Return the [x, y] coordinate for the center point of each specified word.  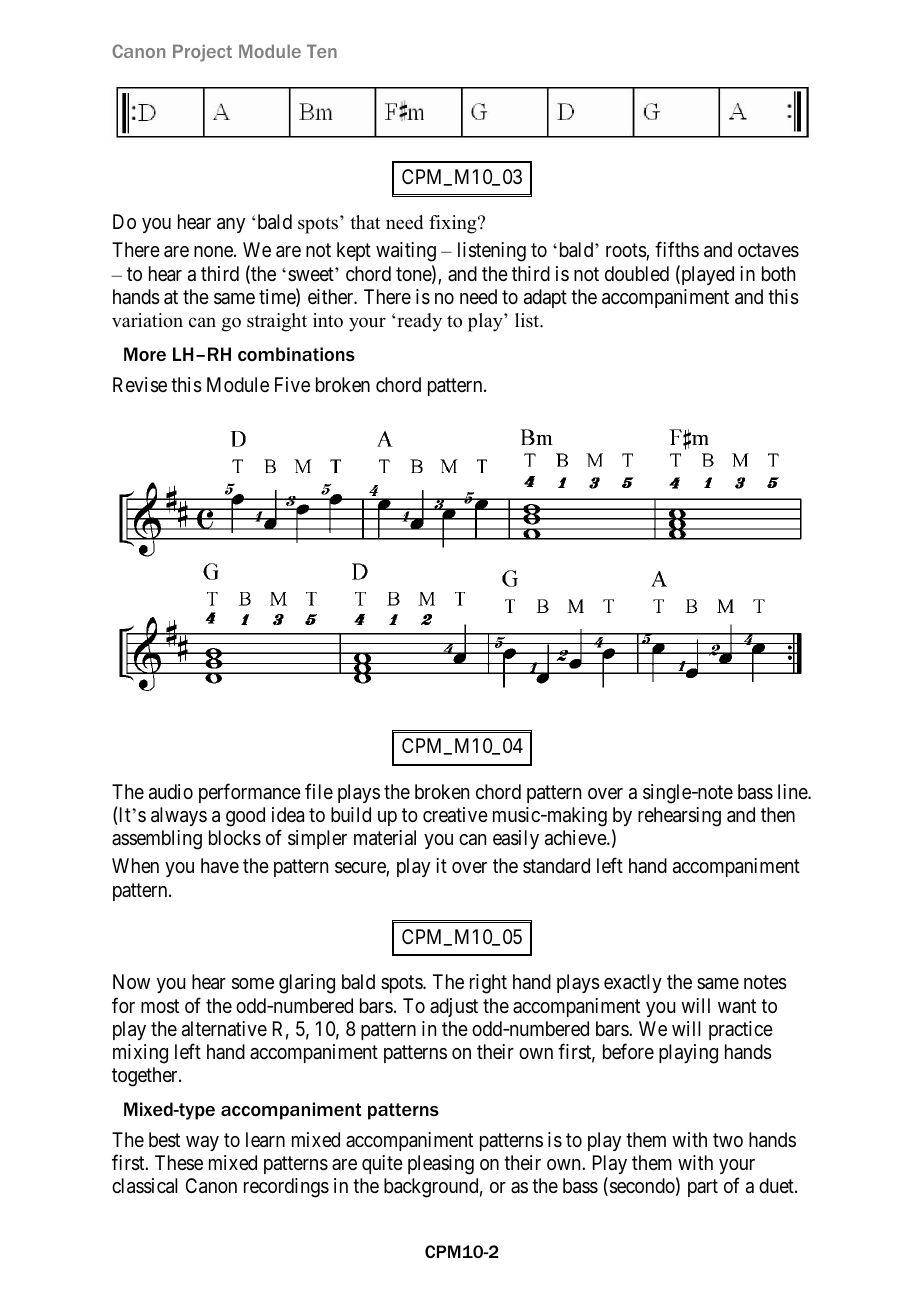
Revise [140, 385]
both [778, 273]
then [778, 814]
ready [418, 322]
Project [202, 53]
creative [455, 815]
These [179, 1162]
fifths [677, 249]
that [365, 222]
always [179, 816]
